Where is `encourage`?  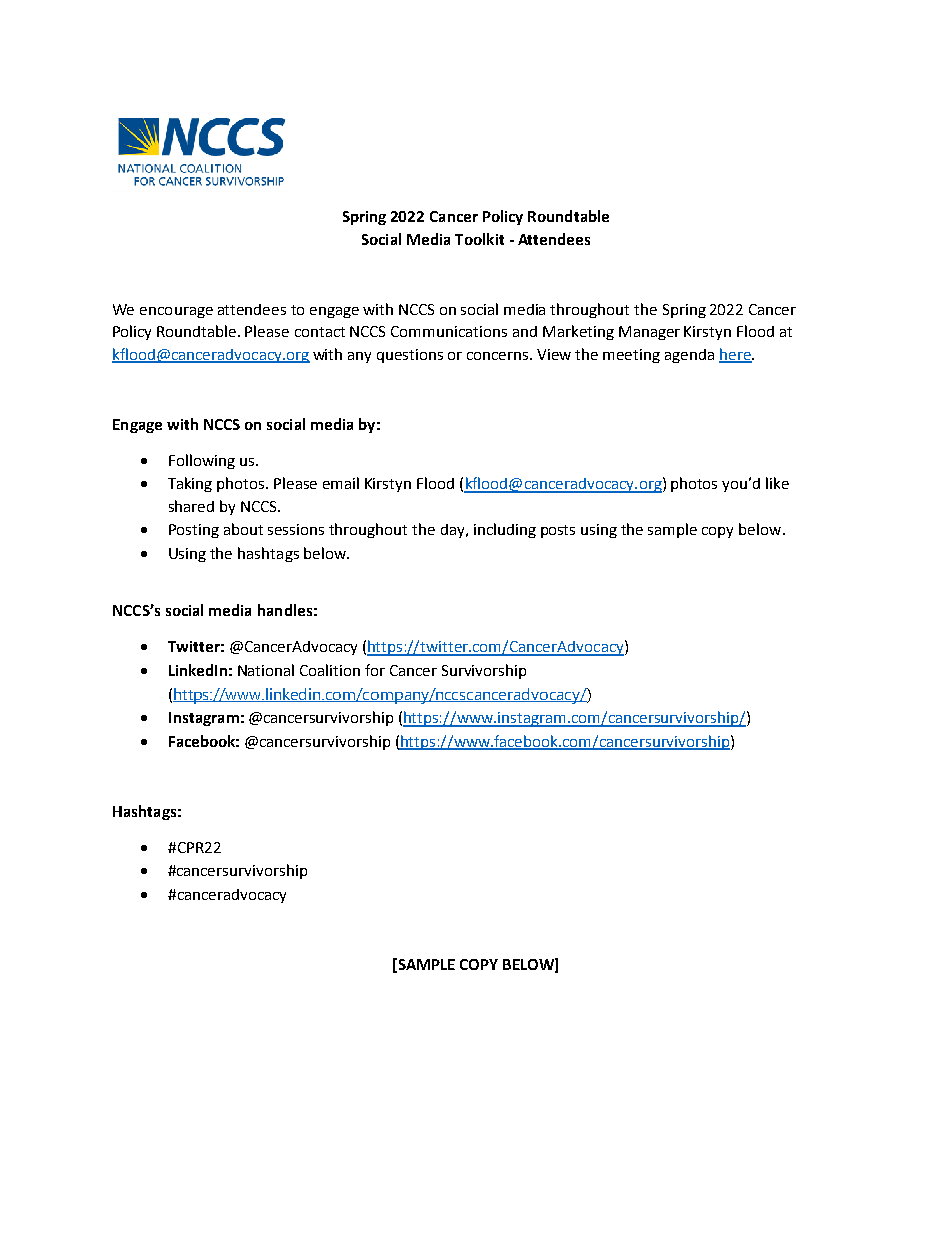
encourage is located at coordinates (176, 312).
